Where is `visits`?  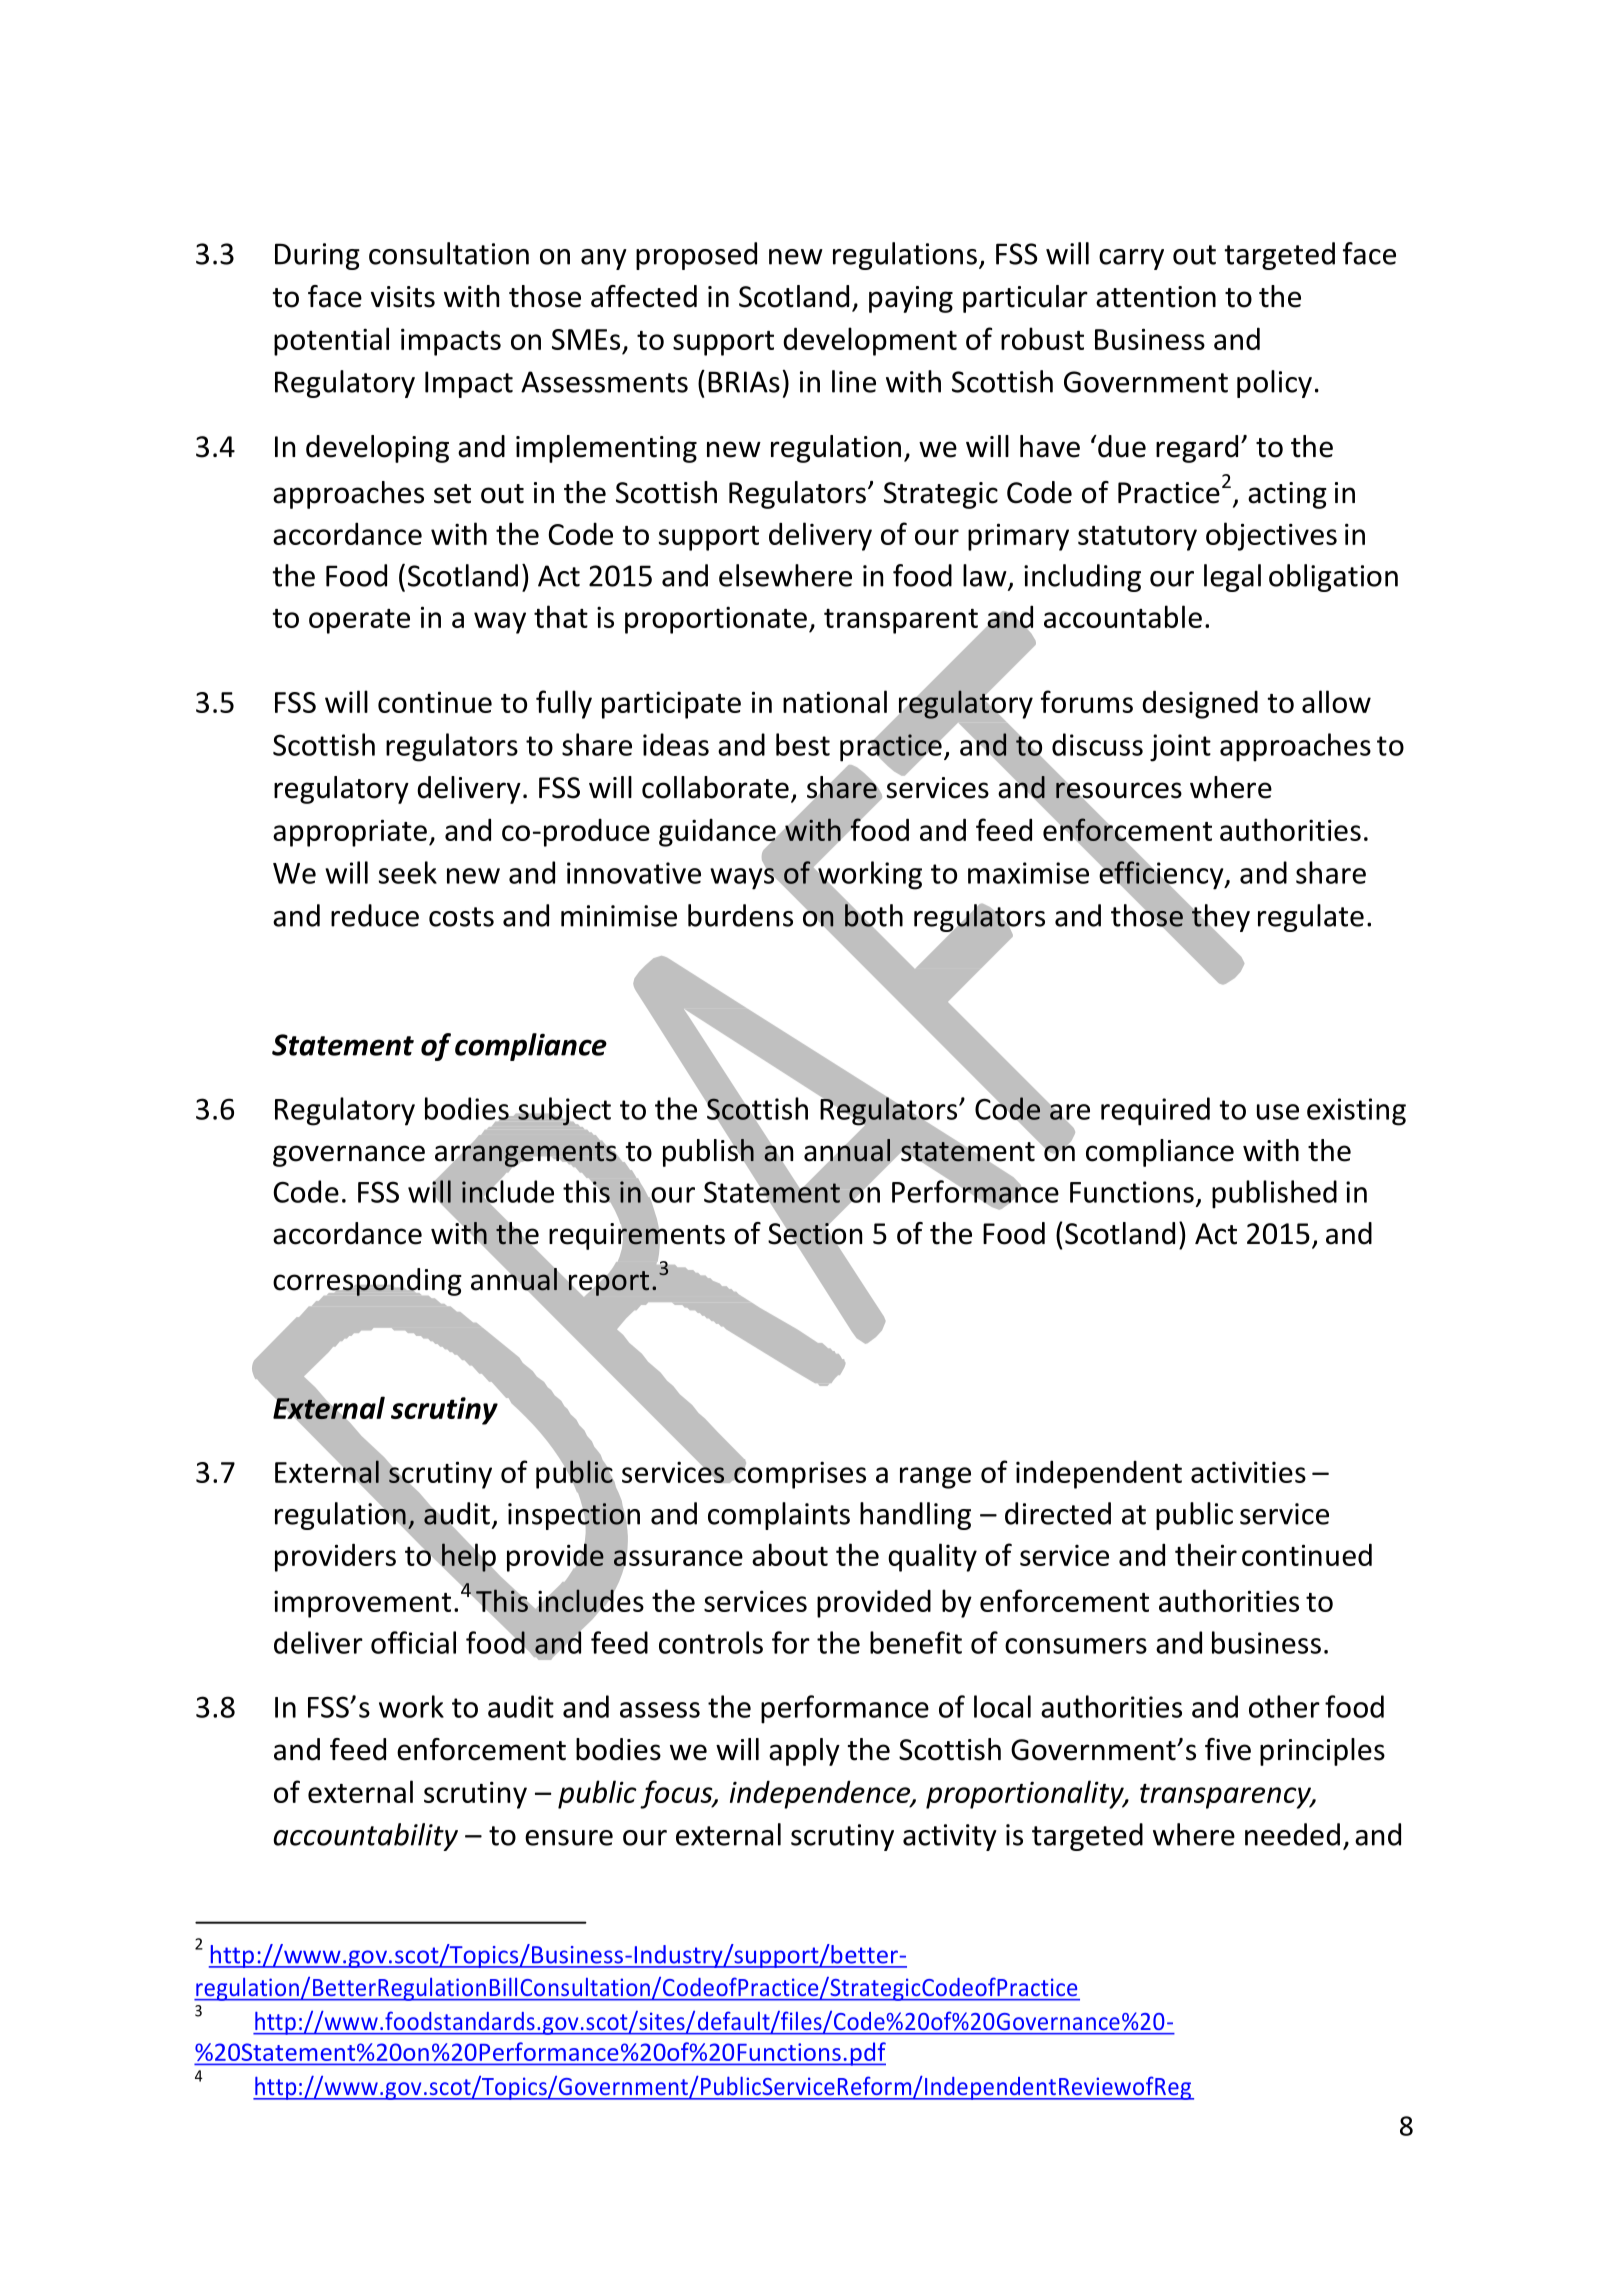 visits is located at coordinates (403, 297).
